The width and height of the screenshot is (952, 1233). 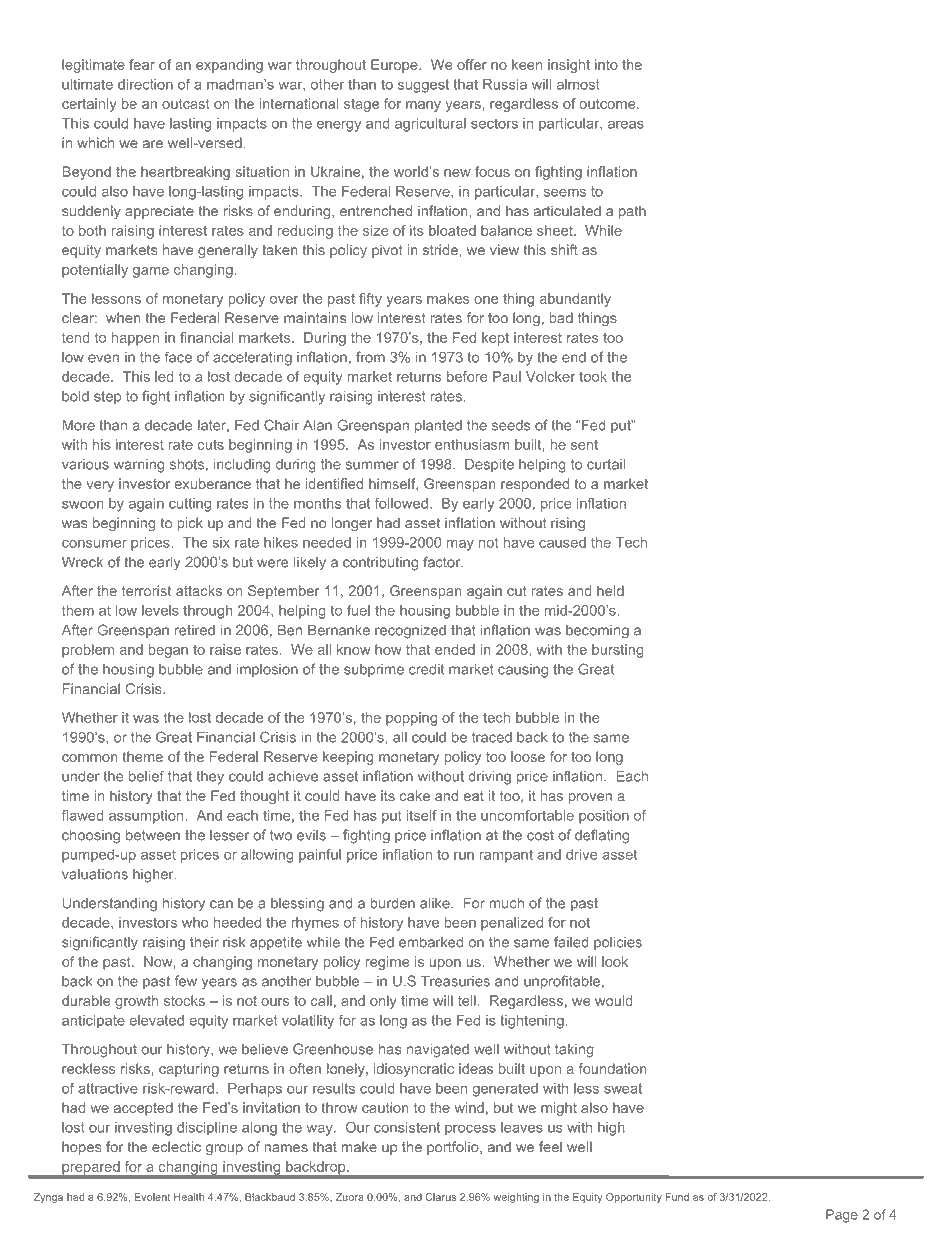 What do you see at coordinates (467, 376) in the screenshot?
I see `before` at bounding box center [467, 376].
